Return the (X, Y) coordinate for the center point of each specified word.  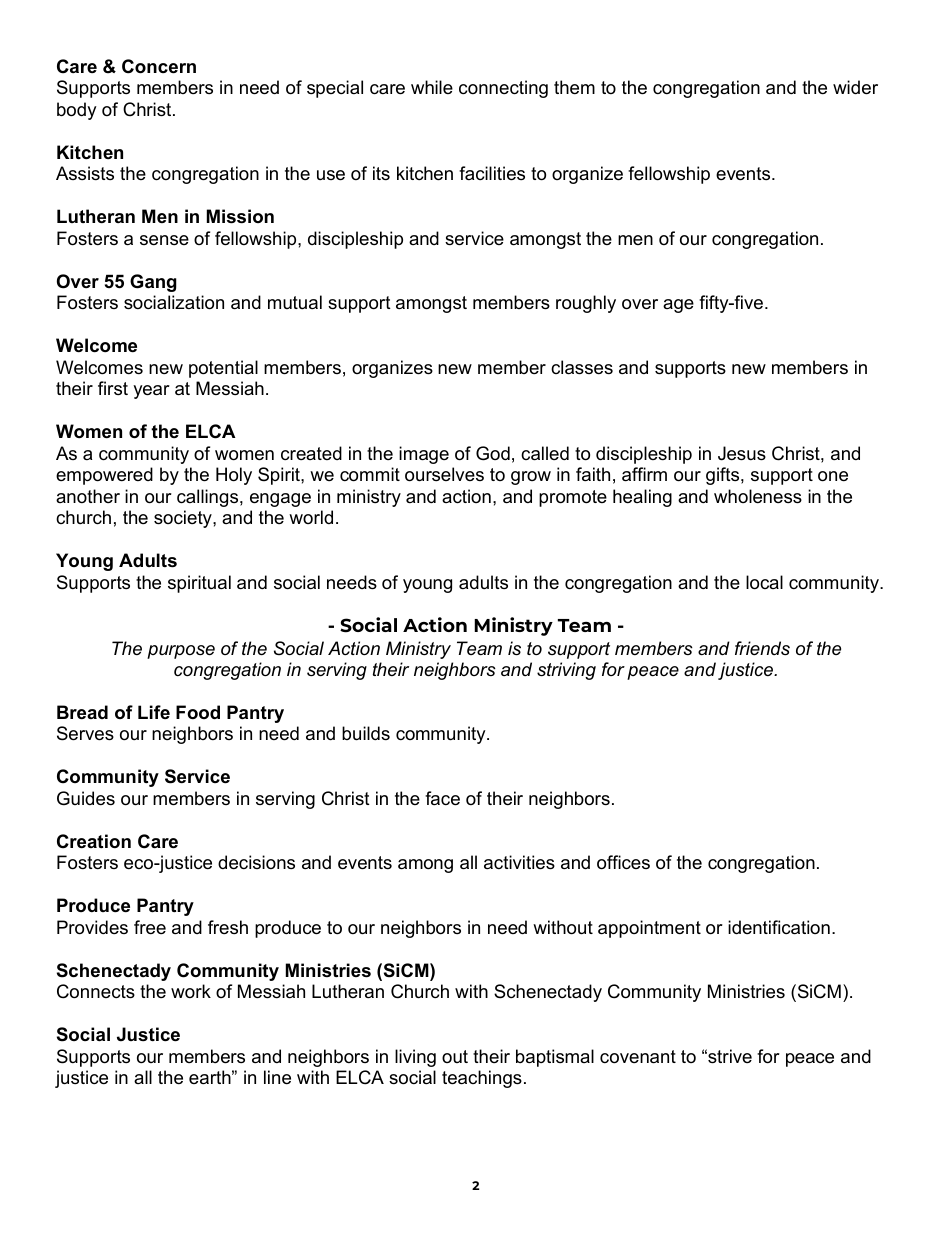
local (764, 582)
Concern (159, 66)
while (432, 87)
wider (855, 87)
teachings (482, 1079)
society (184, 519)
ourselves (444, 474)
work (191, 991)
